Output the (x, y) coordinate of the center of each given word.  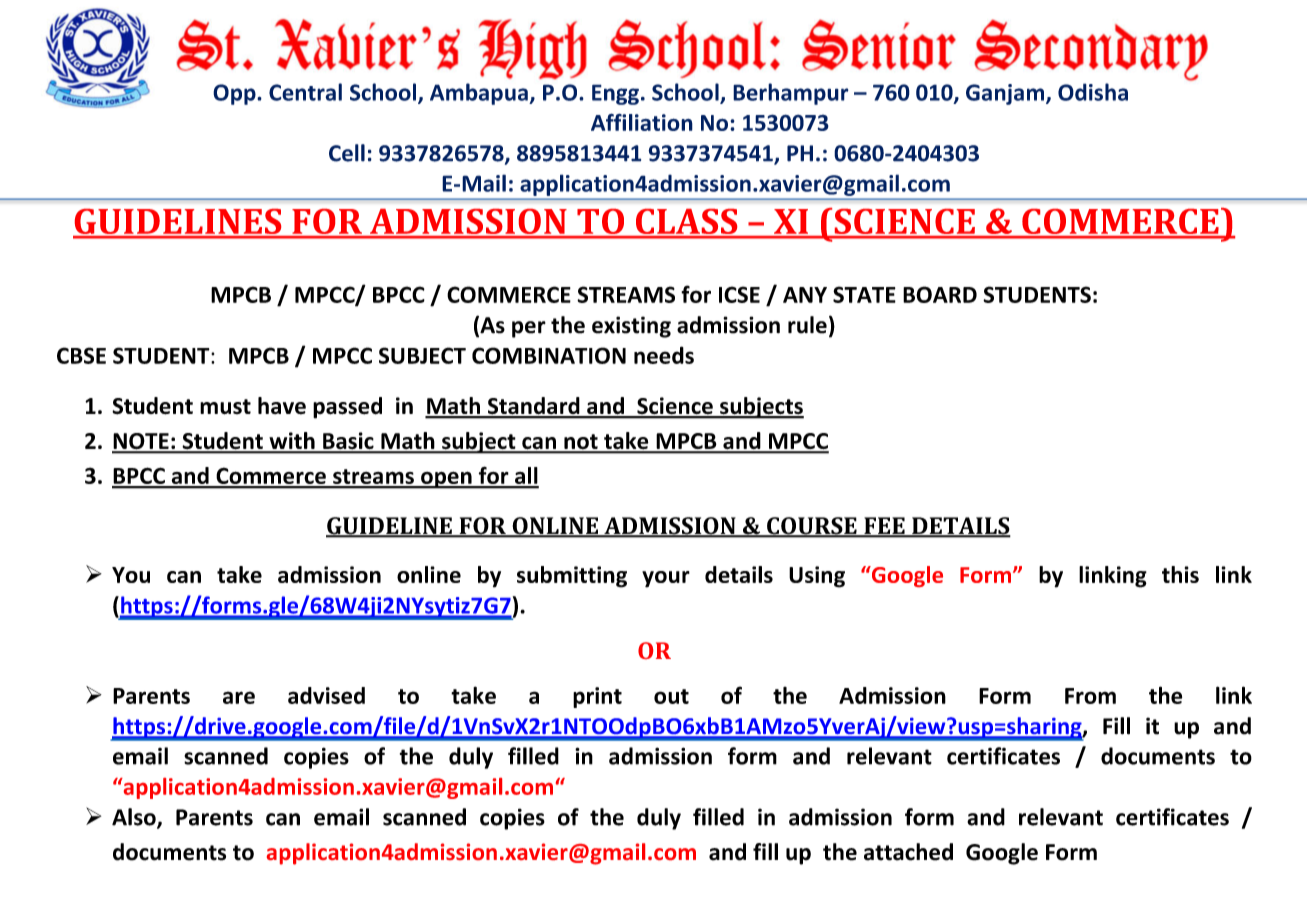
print (597, 697)
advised (326, 695)
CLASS (686, 223)
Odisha (1093, 92)
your (666, 579)
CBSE (81, 355)
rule (807, 325)
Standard (533, 407)
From (1090, 696)
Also (135, 818)
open (446, 480)
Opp (235, 94)
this (1180, 574)
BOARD (940, 294)
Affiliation (642, 122)
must (225, 407)
